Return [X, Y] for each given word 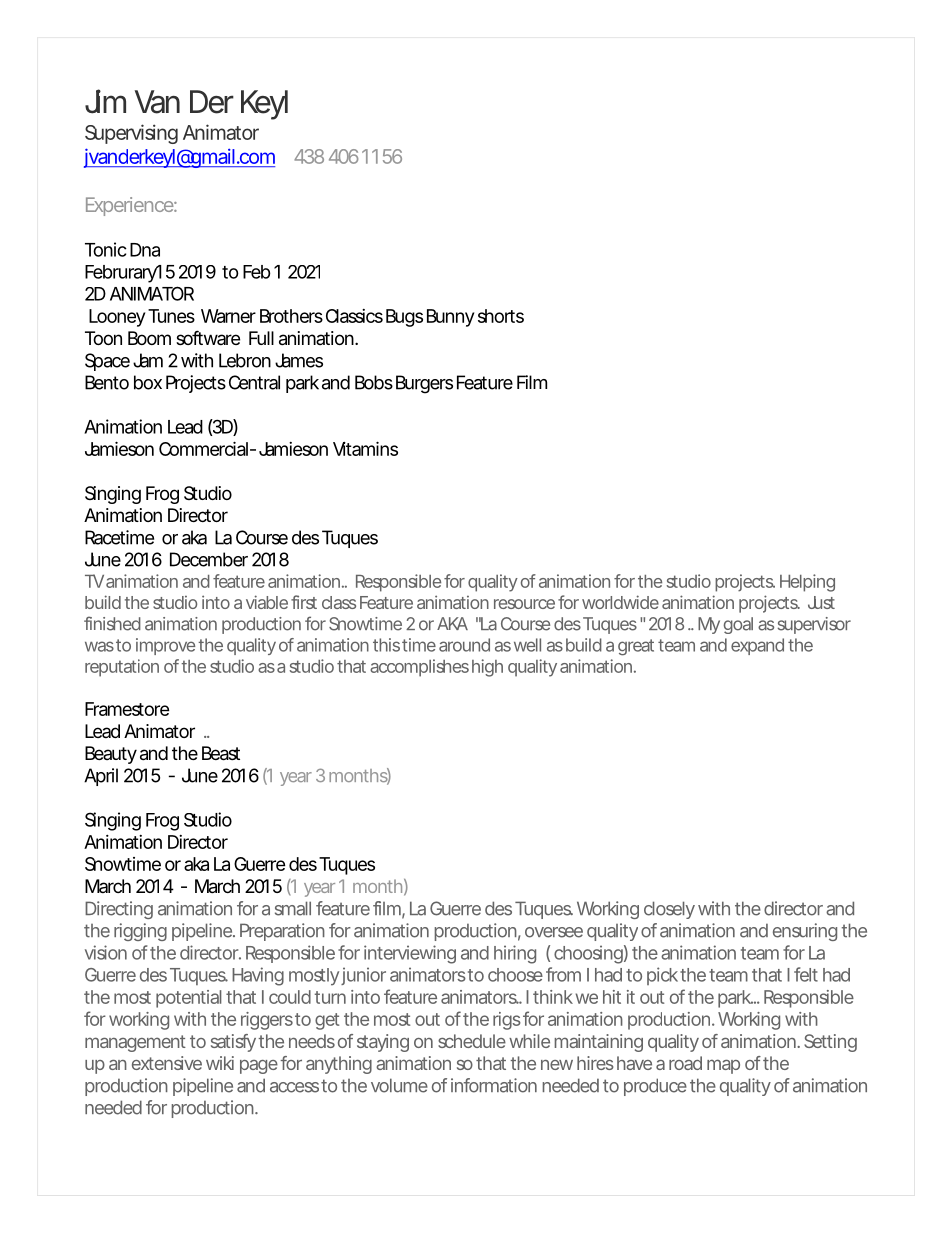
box [148, 382]
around [464, 645]
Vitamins [365, 448]
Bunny [450, 318]
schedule [472, 1041]
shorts [501, 316]
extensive [167, 1063]
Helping [807, 583]
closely [669, 910]
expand [757, 646]
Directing [119, 910]
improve [165, 646]
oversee [554, 932]
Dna [145, 250]
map [723, 1066]
